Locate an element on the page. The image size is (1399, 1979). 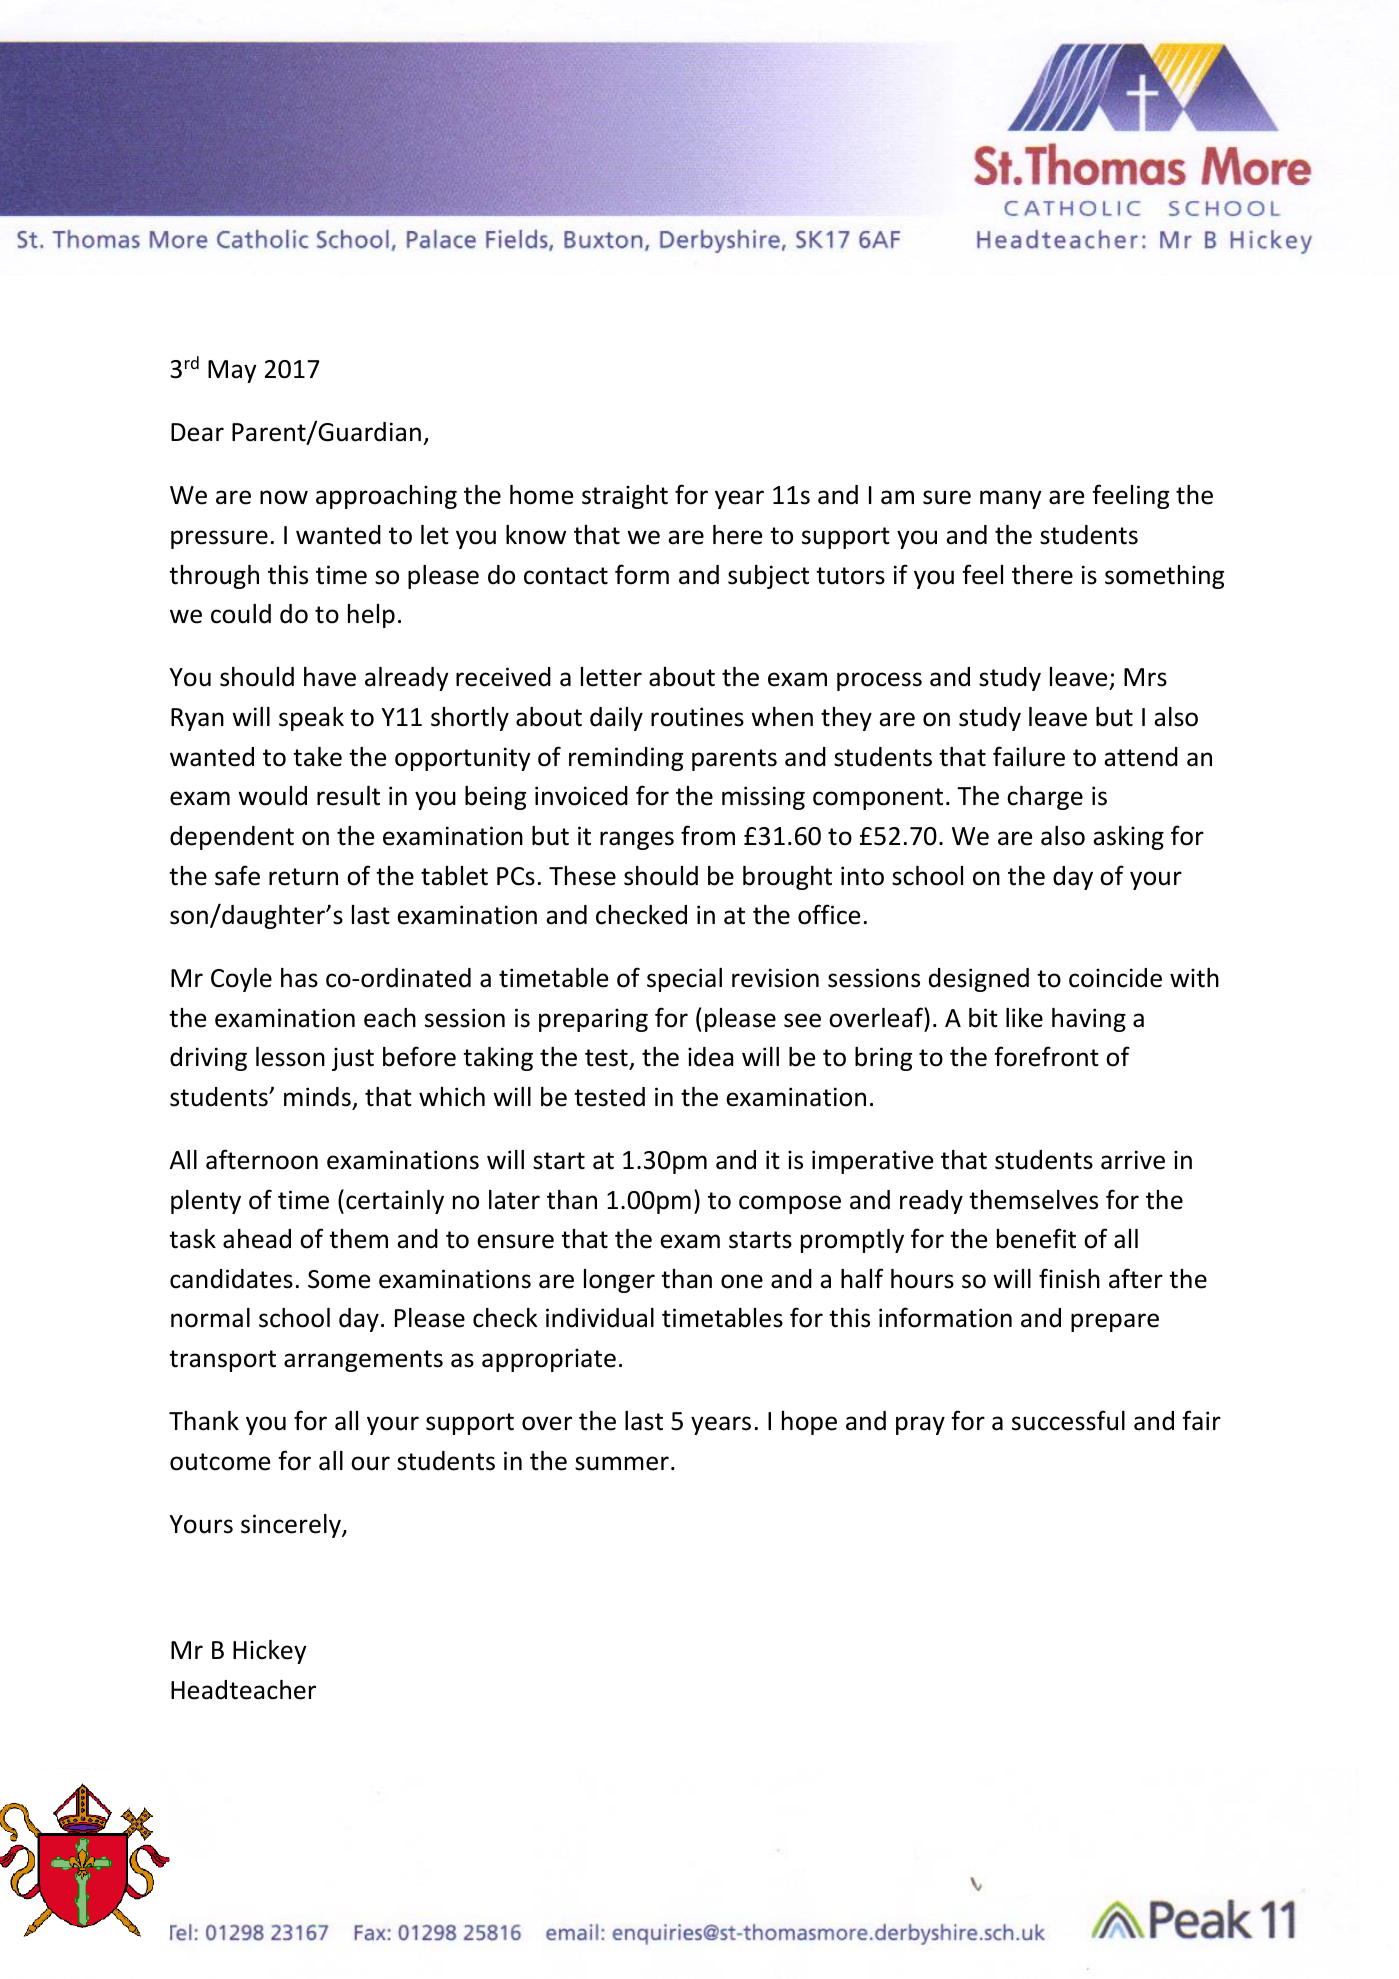
May is located at coordinates (232, 371).
